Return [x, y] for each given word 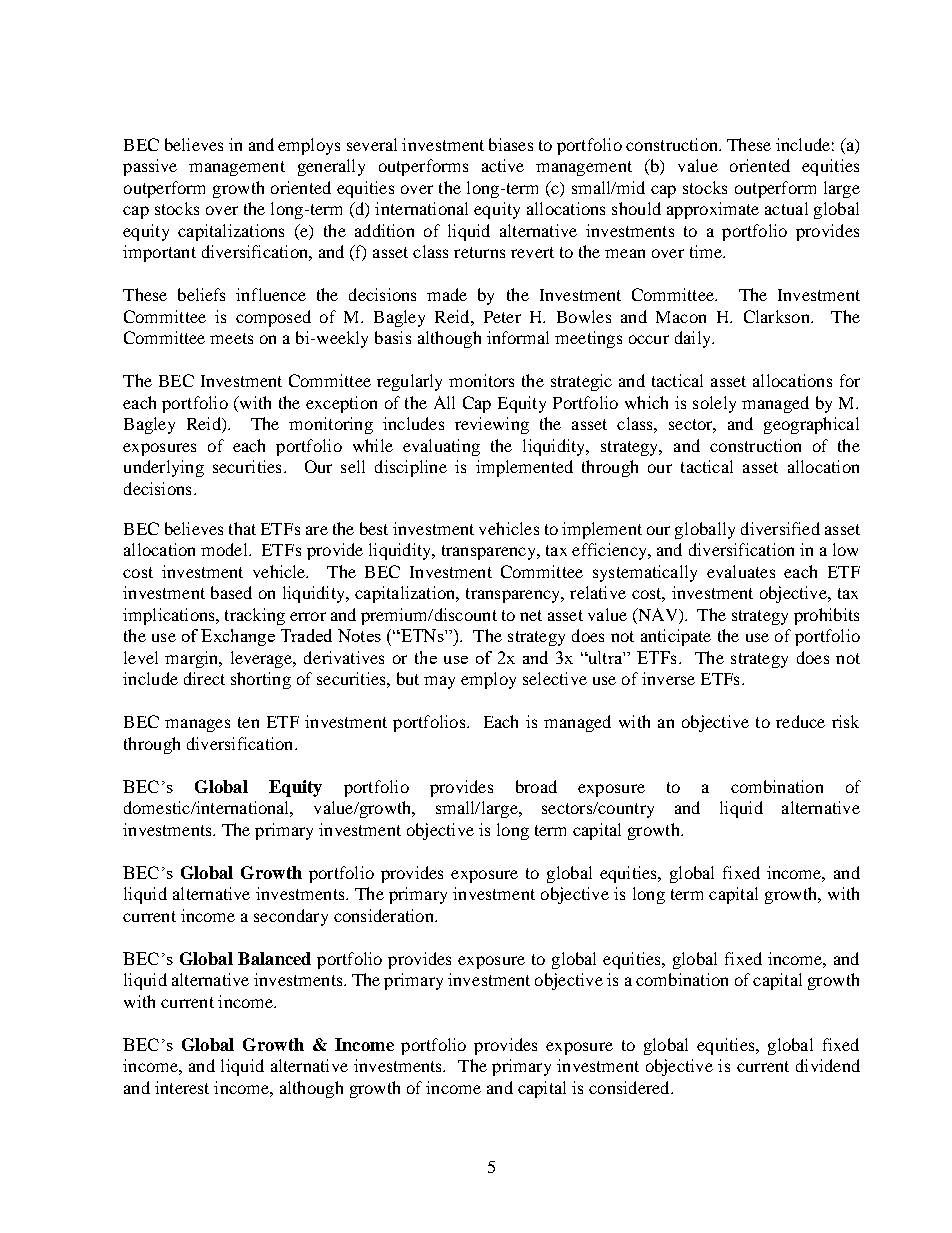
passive [150, 167]
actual [786, 208]
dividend [828, 1065]
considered [630, 1087]
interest [182, 1087]
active [503, 165]
